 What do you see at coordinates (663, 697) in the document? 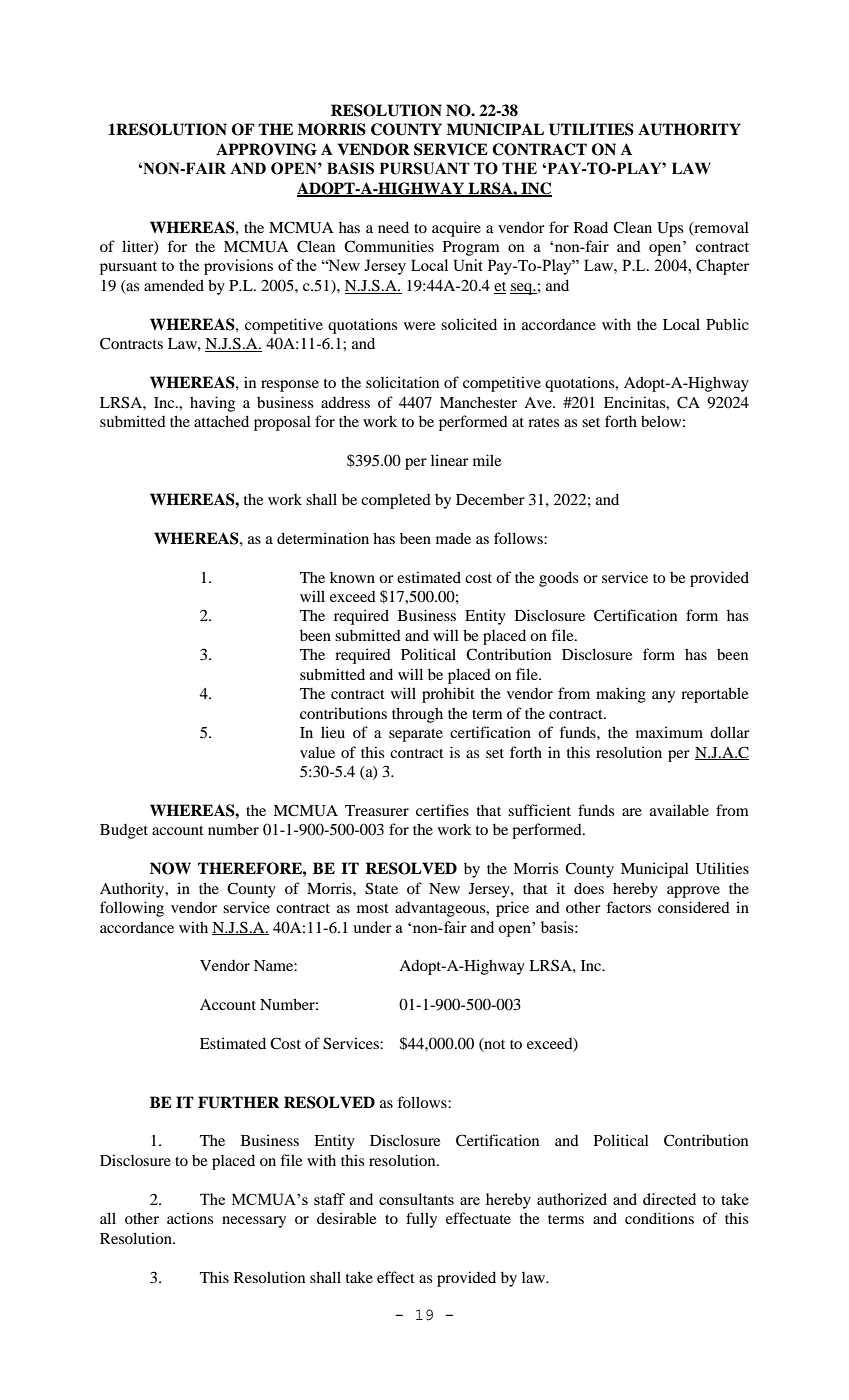
I see `any` at bounding box center [663, 697].
